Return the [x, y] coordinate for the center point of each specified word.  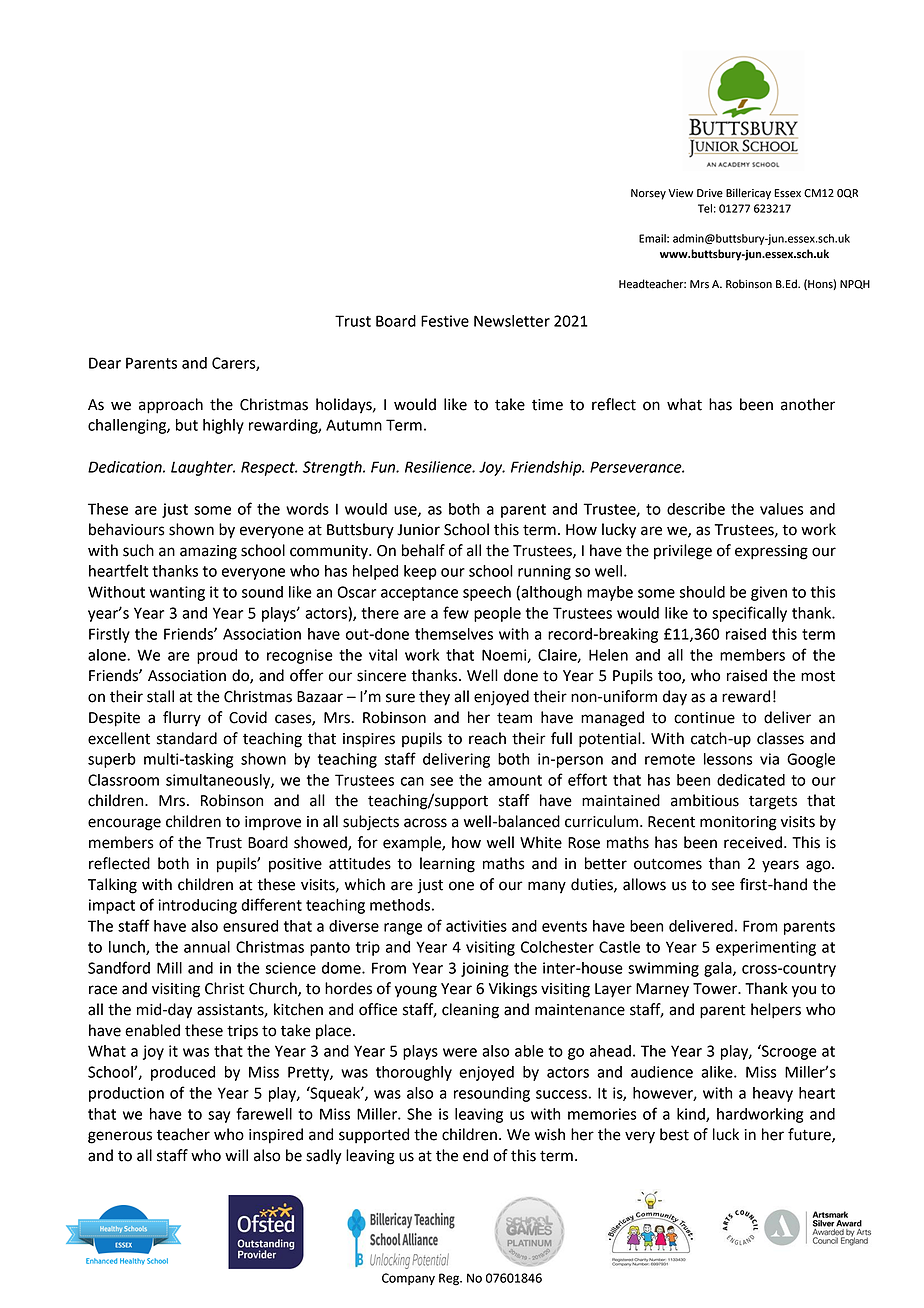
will [236, 1155]
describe [696, 509]
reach [487, 738]
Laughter [203, 468]
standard [187, 738]
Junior [418, 530]
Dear [105, 363]
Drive [710, 193]
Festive [445, 321]
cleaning [470, 1011]
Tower [716, 989]
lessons [728, 759]
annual [207, 947]
